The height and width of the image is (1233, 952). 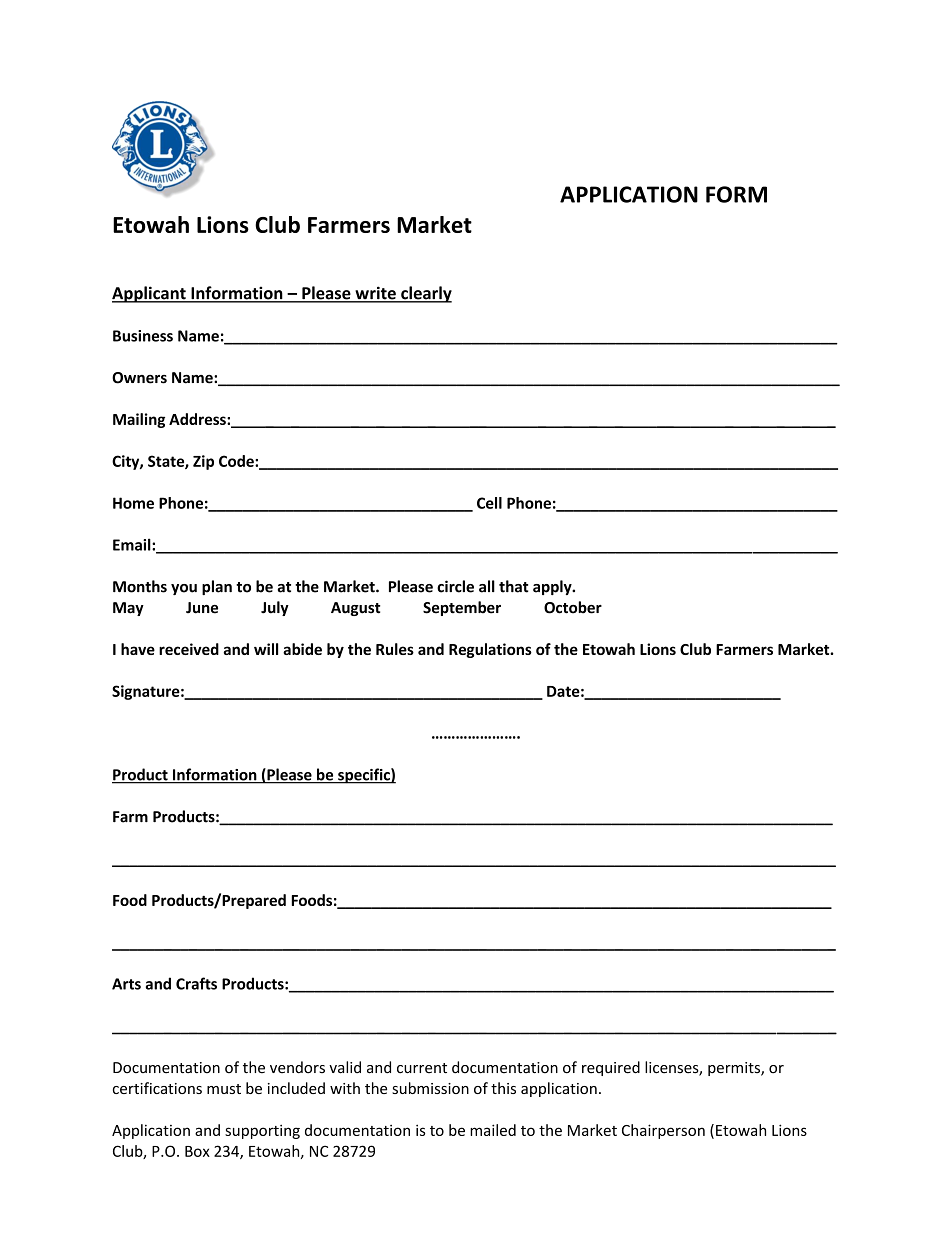 I want to click on September, so click(x=462, y=608).
